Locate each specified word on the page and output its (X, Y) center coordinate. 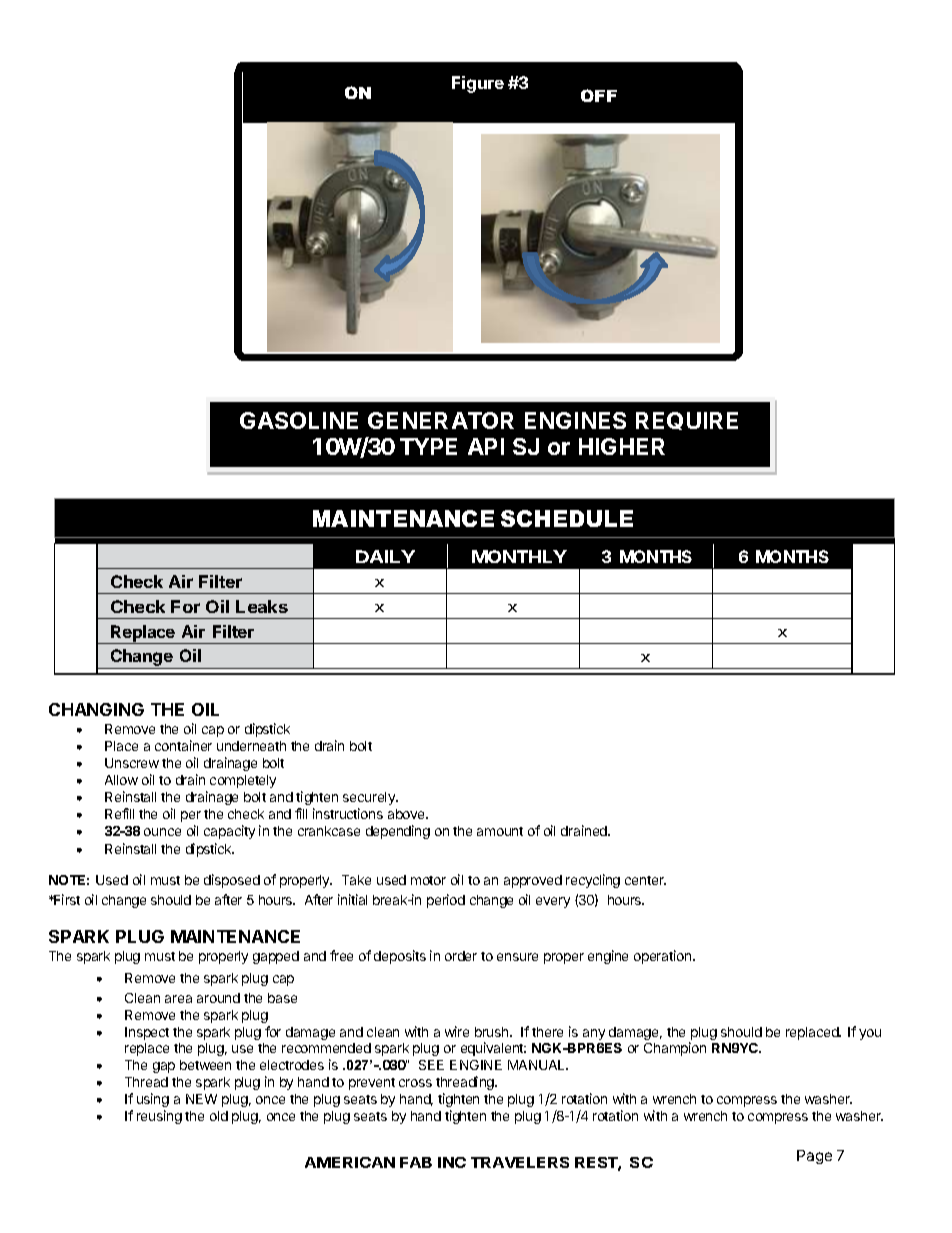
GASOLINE (299, 420)
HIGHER (622, 446)
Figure (478, 84)
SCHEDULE (567, 518)
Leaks (262, 606)
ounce (162, 832)
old (219, 1116)
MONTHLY (519, 556)
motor (428, 880)
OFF (599, 95)
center (645, 880)
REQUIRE (687, 421)
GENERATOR (441, 420)
